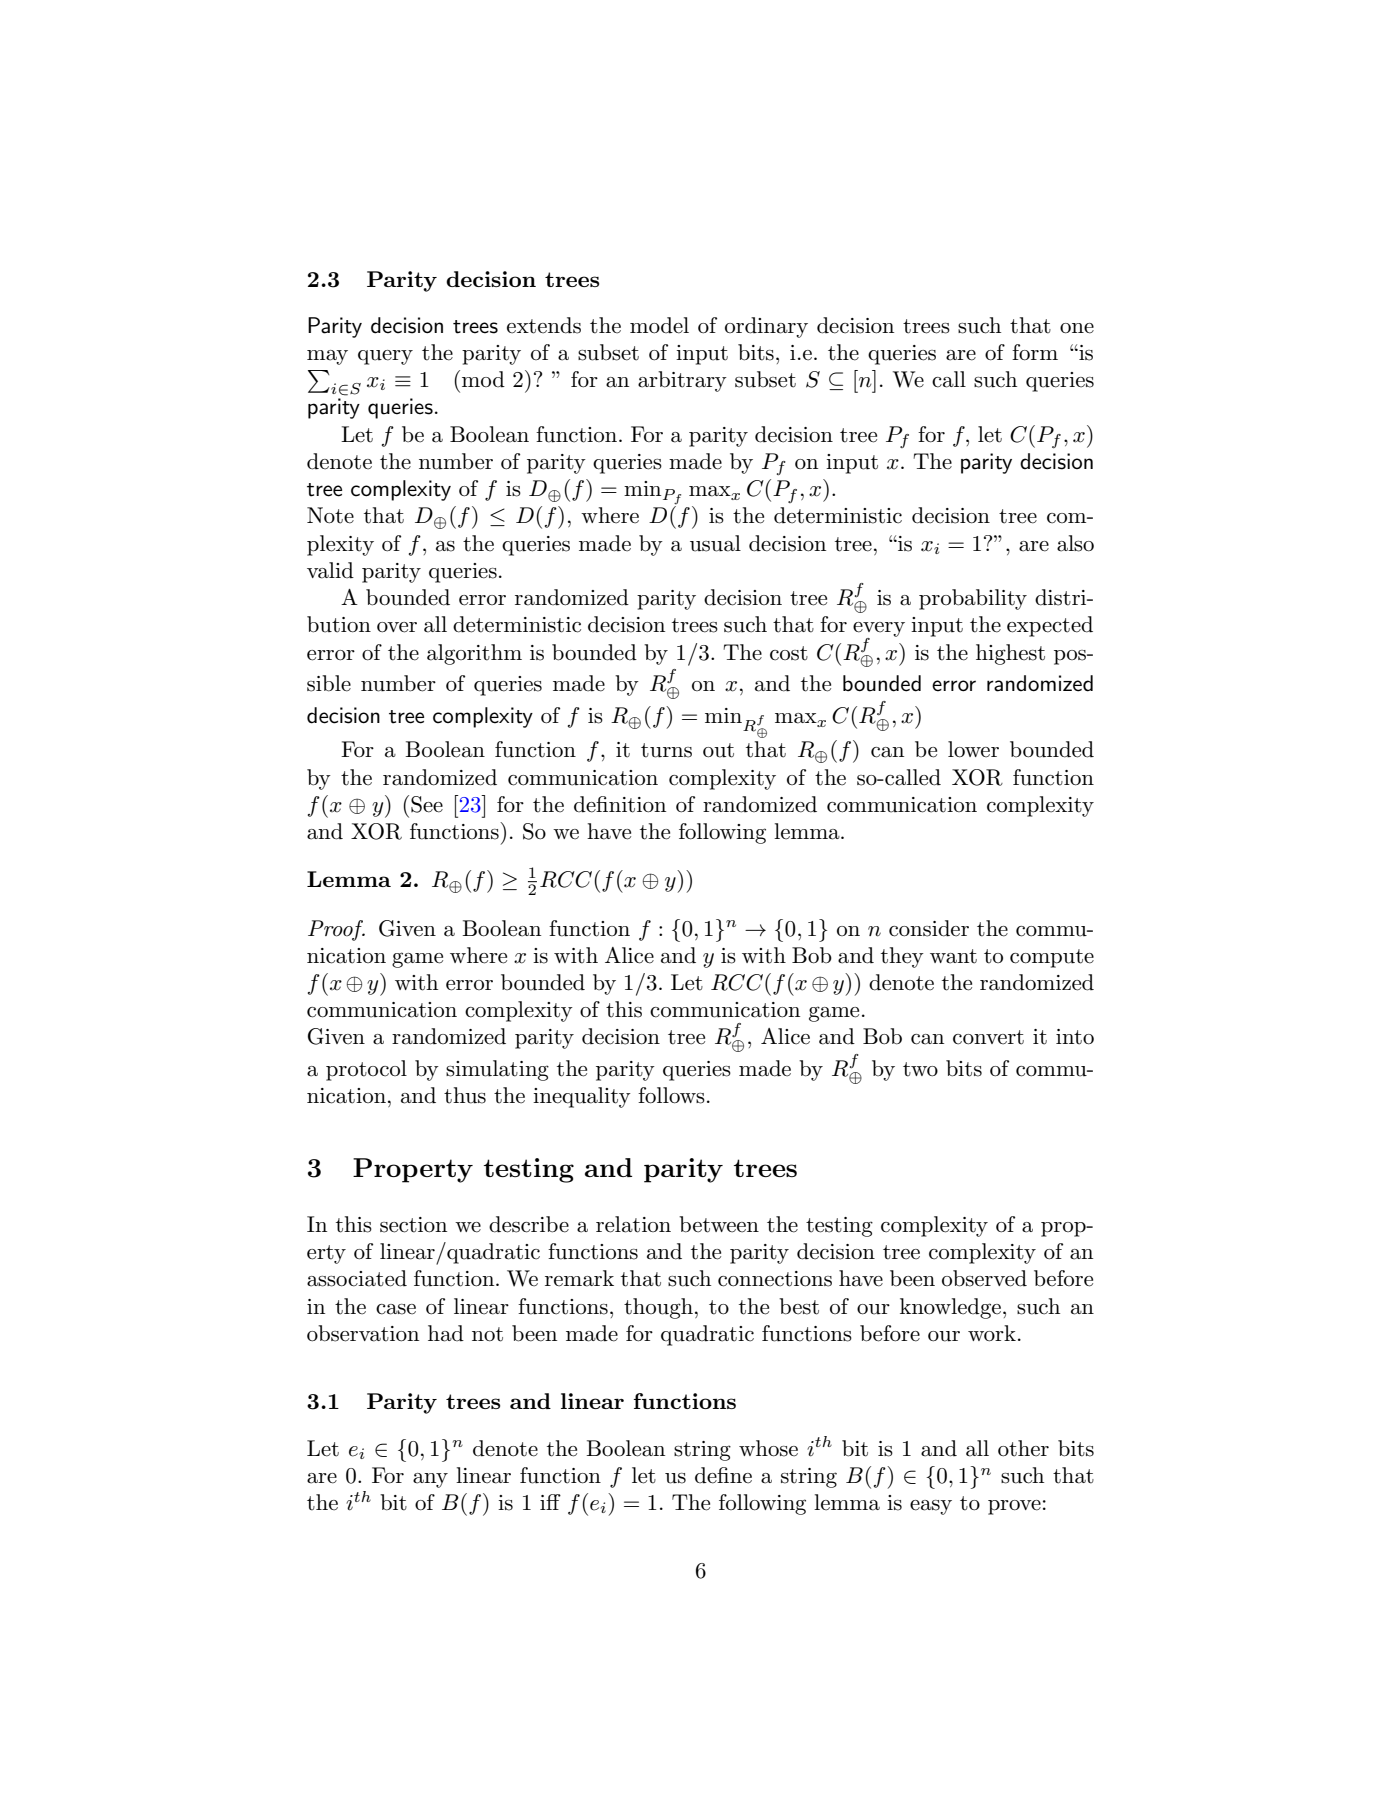 This page has width=1394, height=1804. Describe the element at coordinates (671, 1095) in the page. I see `follows` at that location.
